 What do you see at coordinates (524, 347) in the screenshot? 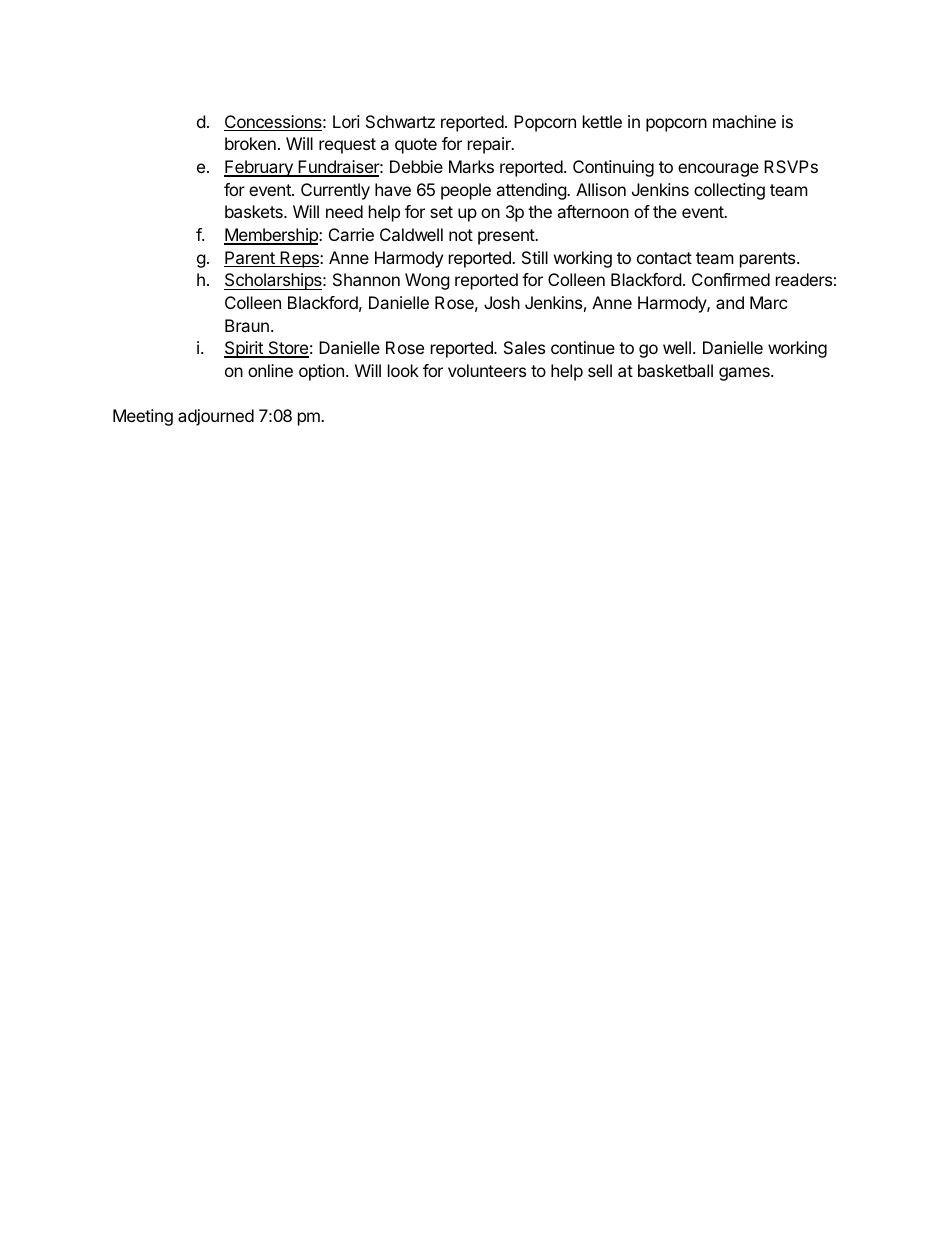
I see `Sales` at bounding box center [524, 347].
